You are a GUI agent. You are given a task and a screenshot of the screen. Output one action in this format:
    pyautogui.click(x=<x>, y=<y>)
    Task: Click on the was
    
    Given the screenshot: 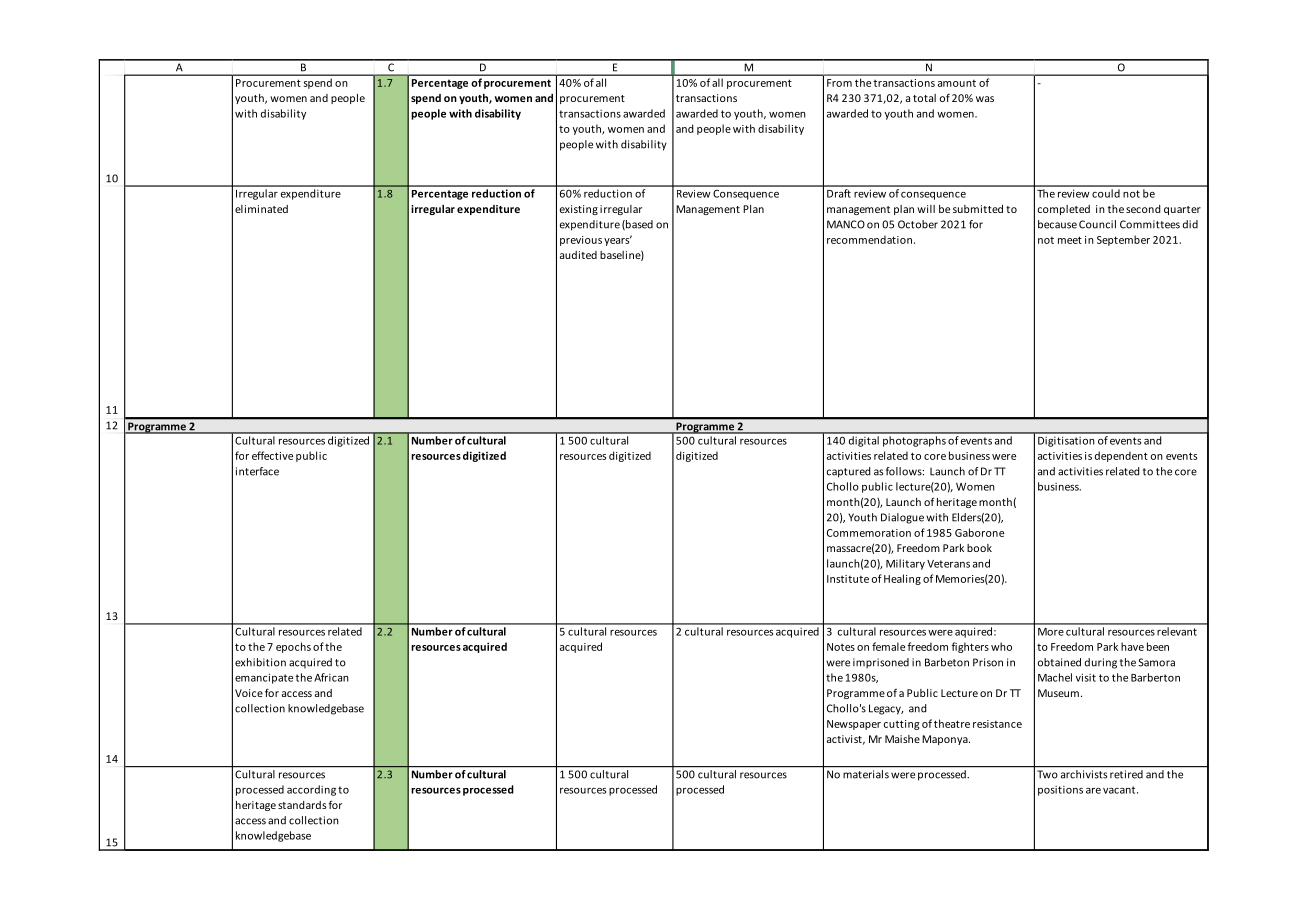 What is the action you would take?
    pyautogui.click(x=985, y=99)
